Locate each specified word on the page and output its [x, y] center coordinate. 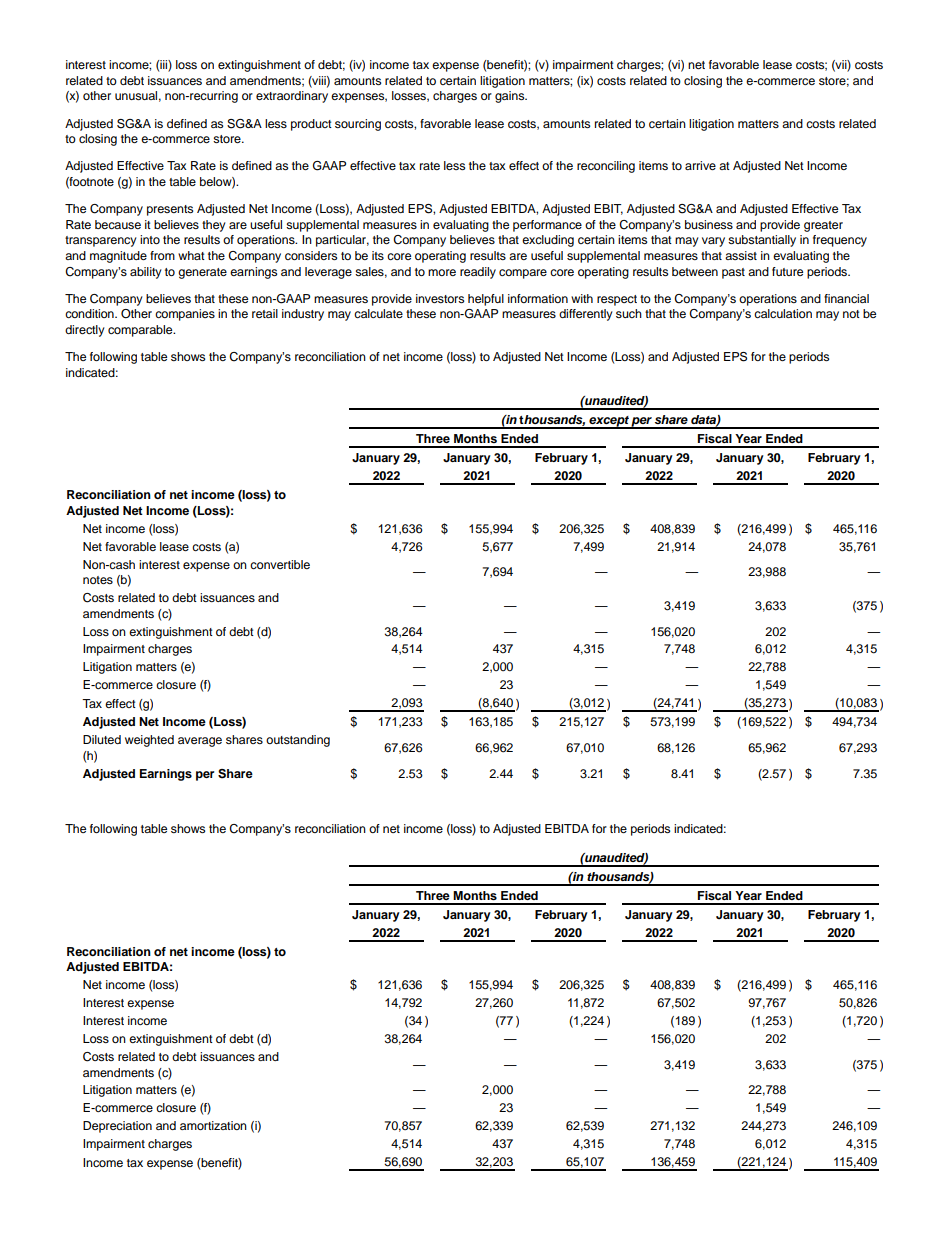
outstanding [298, 741]
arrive [700, 165]
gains [511, 97]
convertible [280, 564]
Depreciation [117, 1127]
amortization [213, 1125]
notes [98, 580]
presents [170, 210]
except [609, 422]
